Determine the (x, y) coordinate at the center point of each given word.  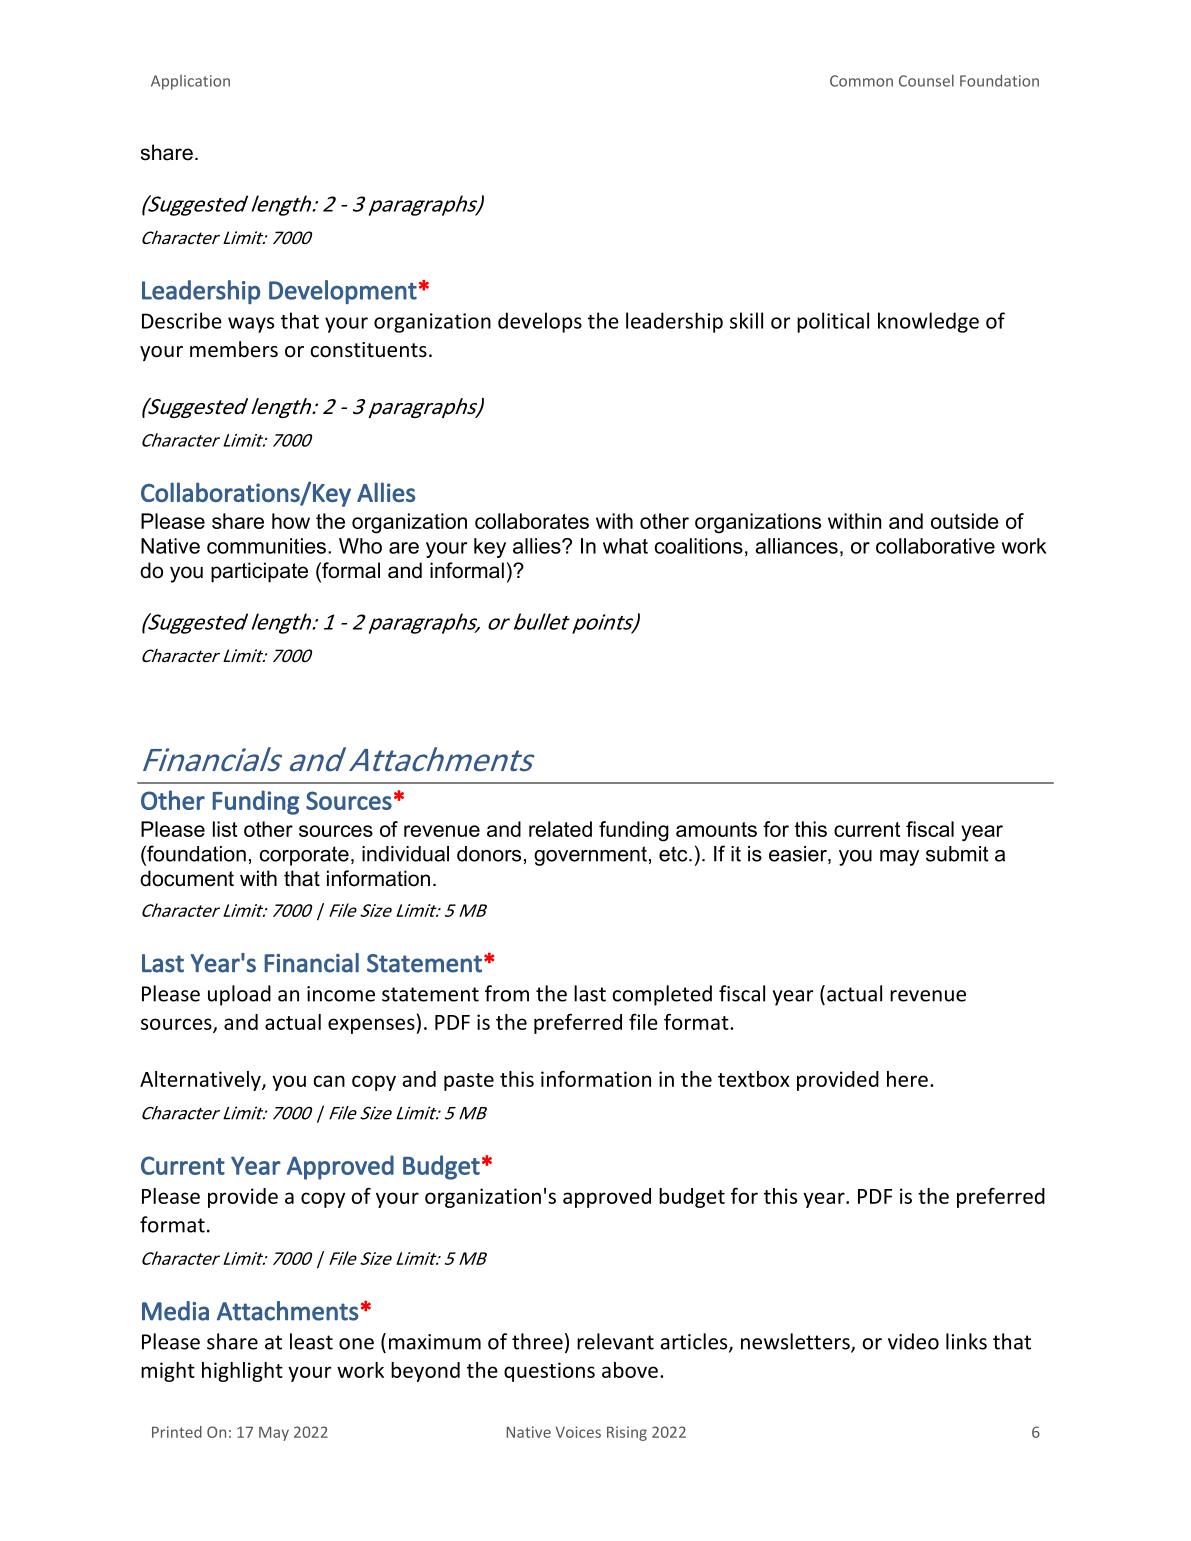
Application (190, 82)
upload (239, 995)
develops (540, 322)
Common (861, 81)
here (907, 1079)
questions (549, 1372)
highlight (242, 1372)
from (507, 993)
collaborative (935, 546)
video (913, 1341)
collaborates (532, 521)
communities (268, 546)
